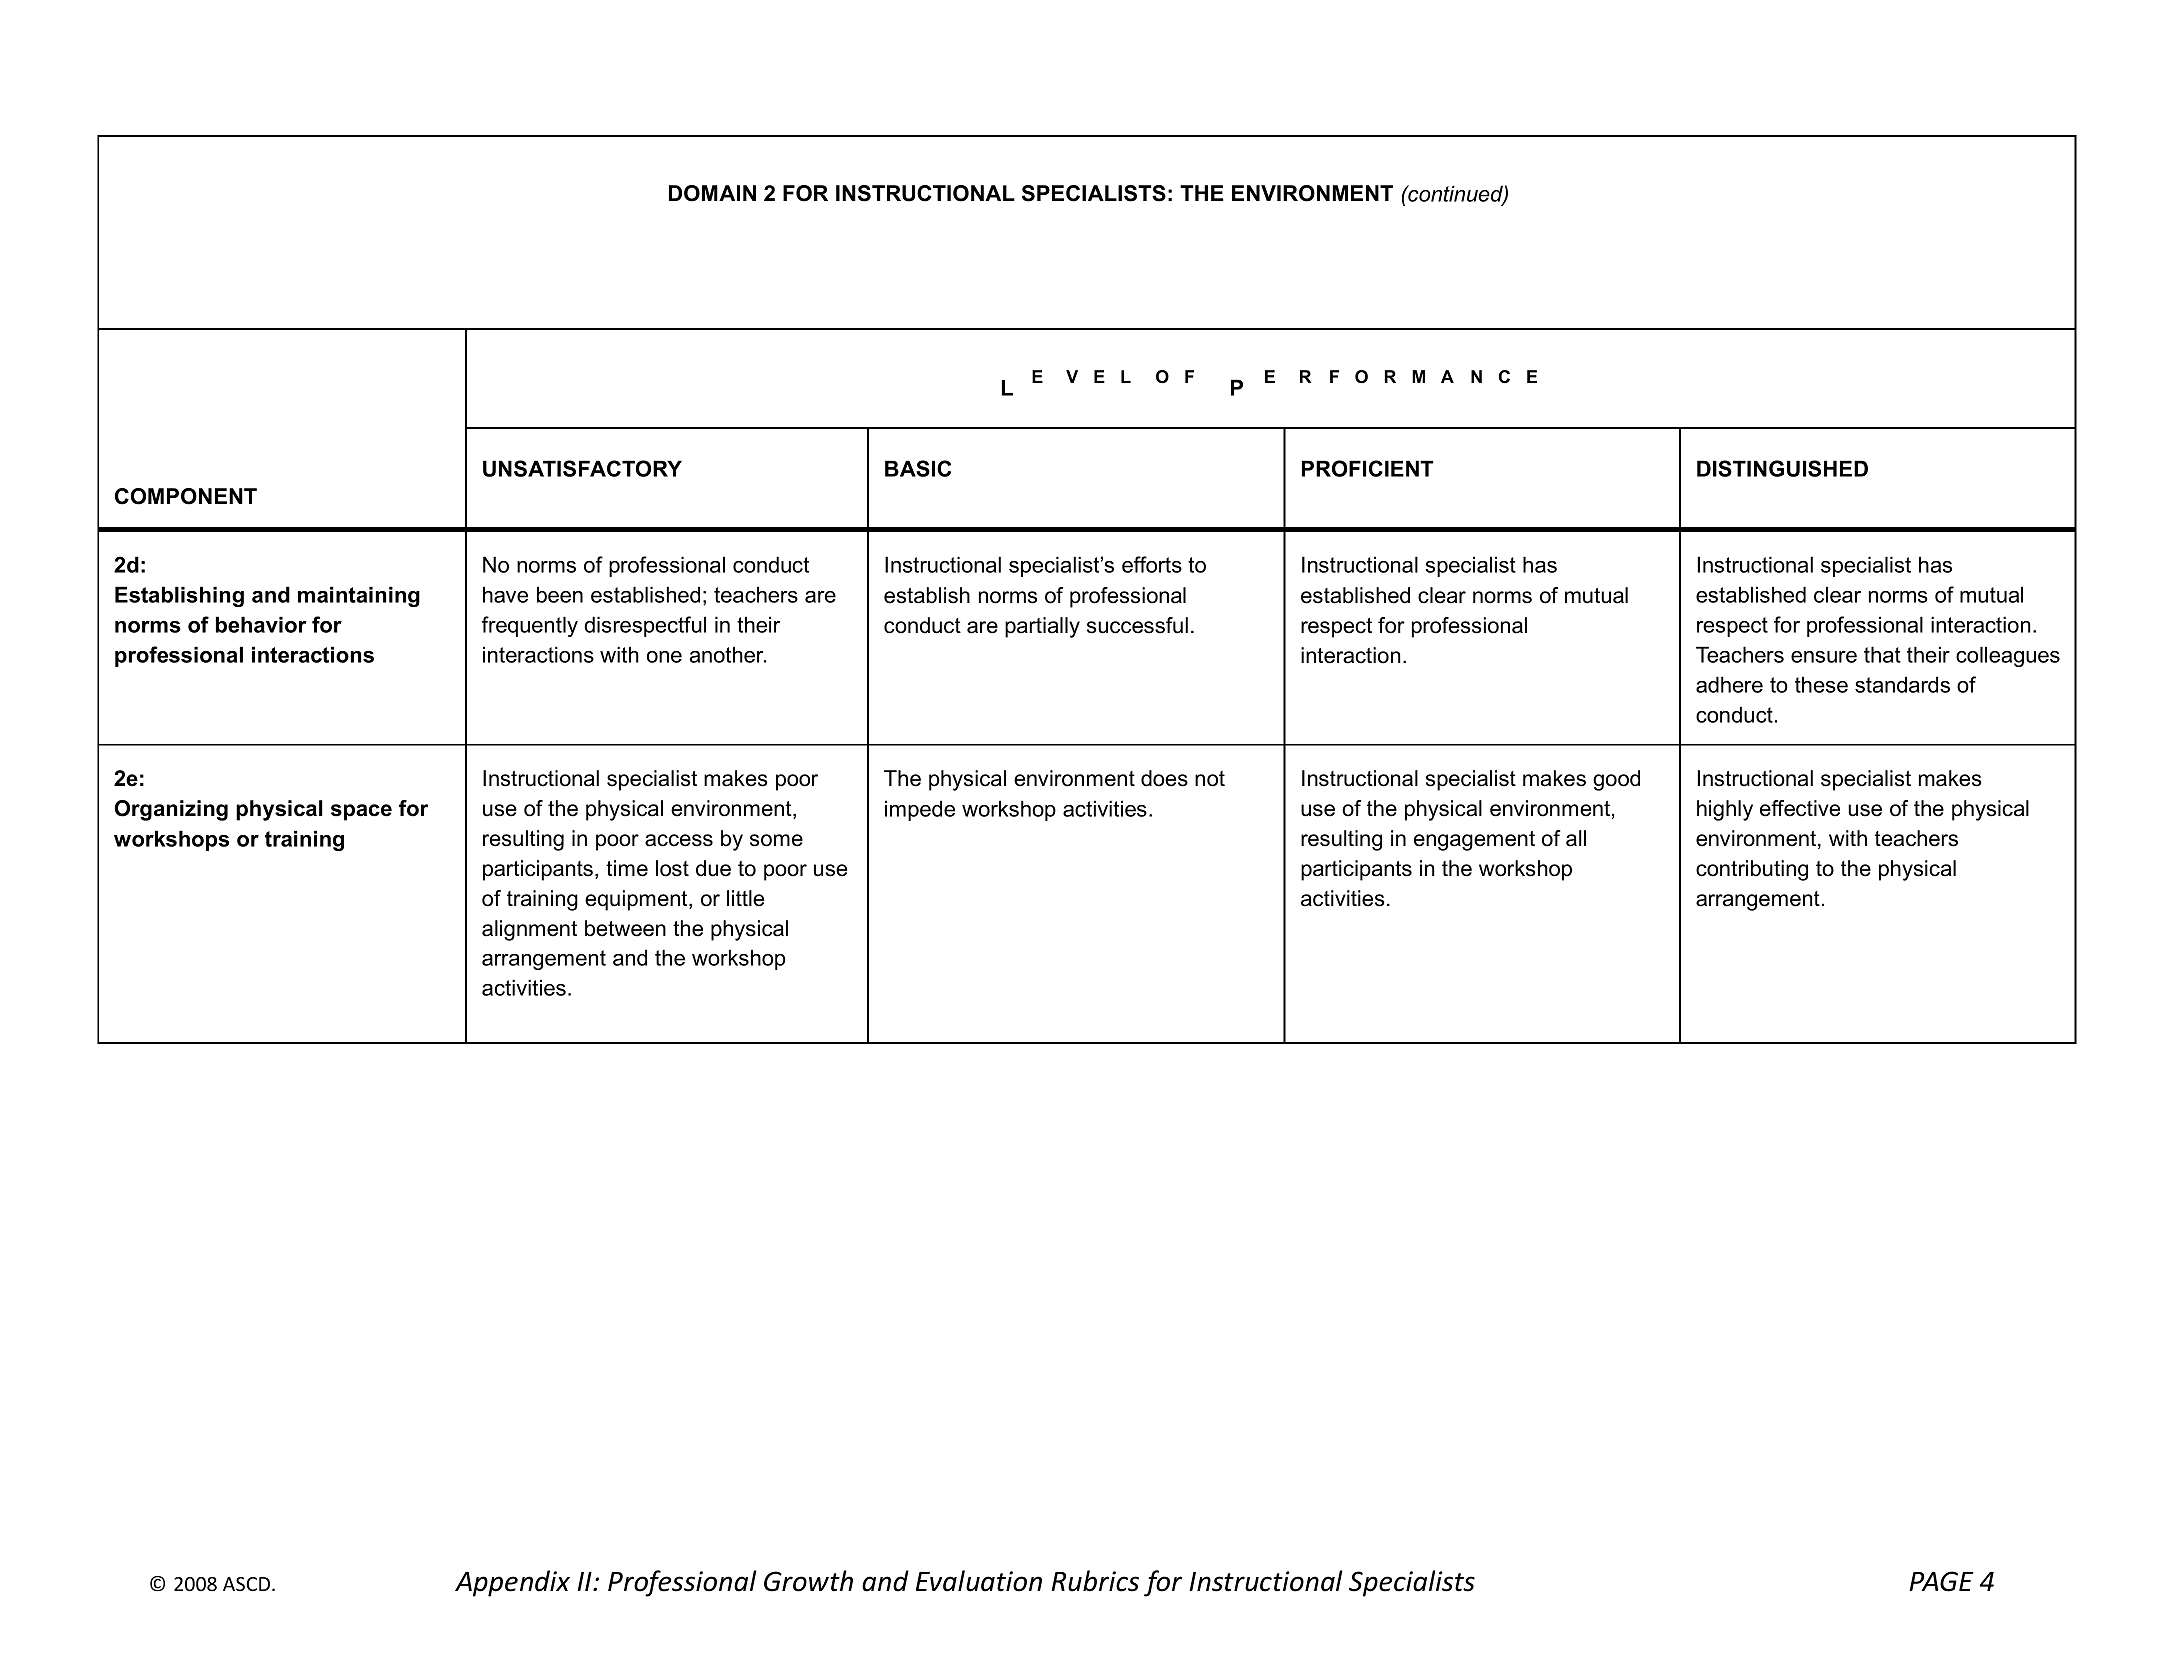 This screenshot has height=1680, width=2175. Describe the element at coordinates (1095, 1581) in the screenshot. I see `Rubrics` at that location.
